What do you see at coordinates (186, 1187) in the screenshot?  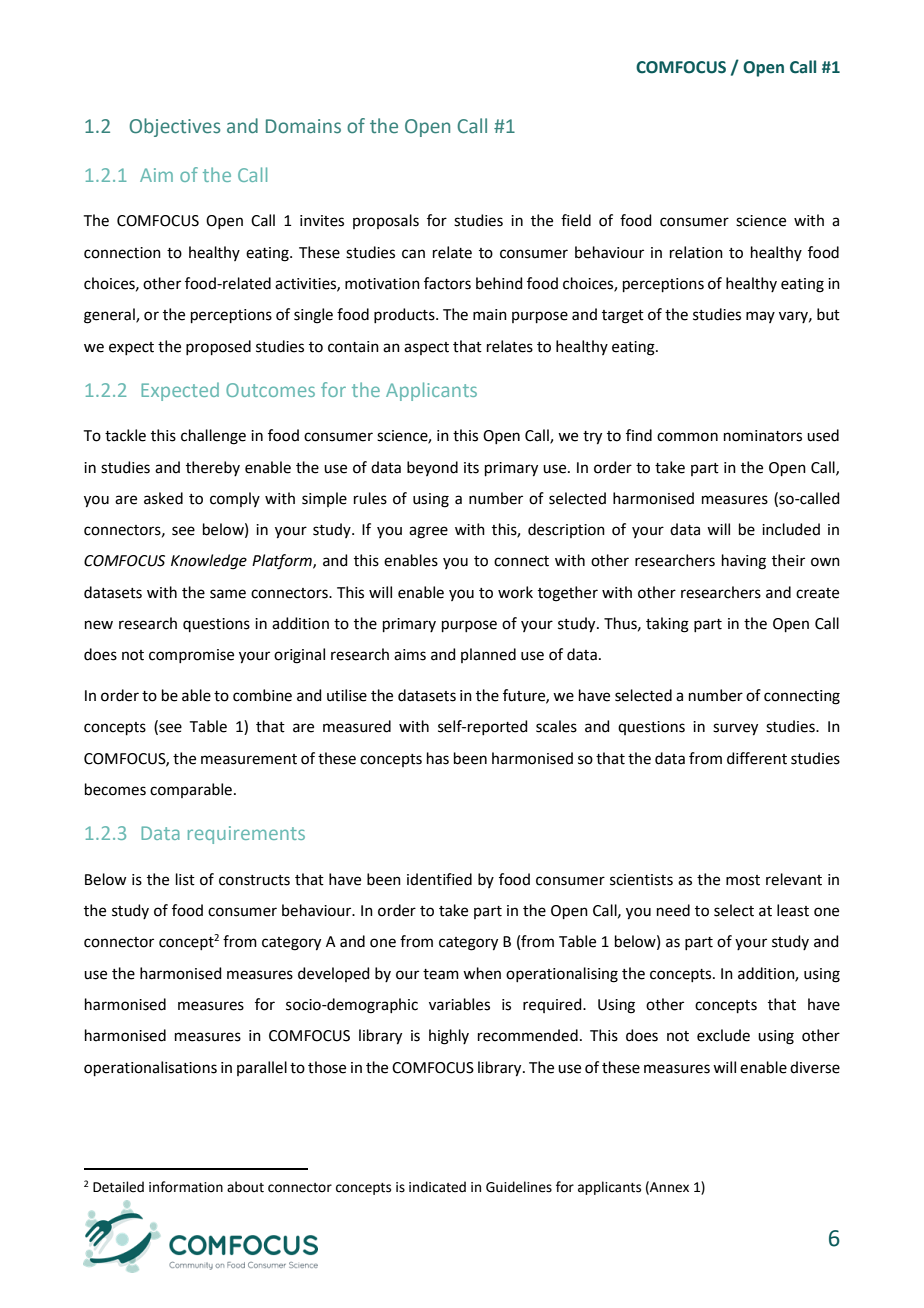 I see `information` at bounding box center [186, 1187].
